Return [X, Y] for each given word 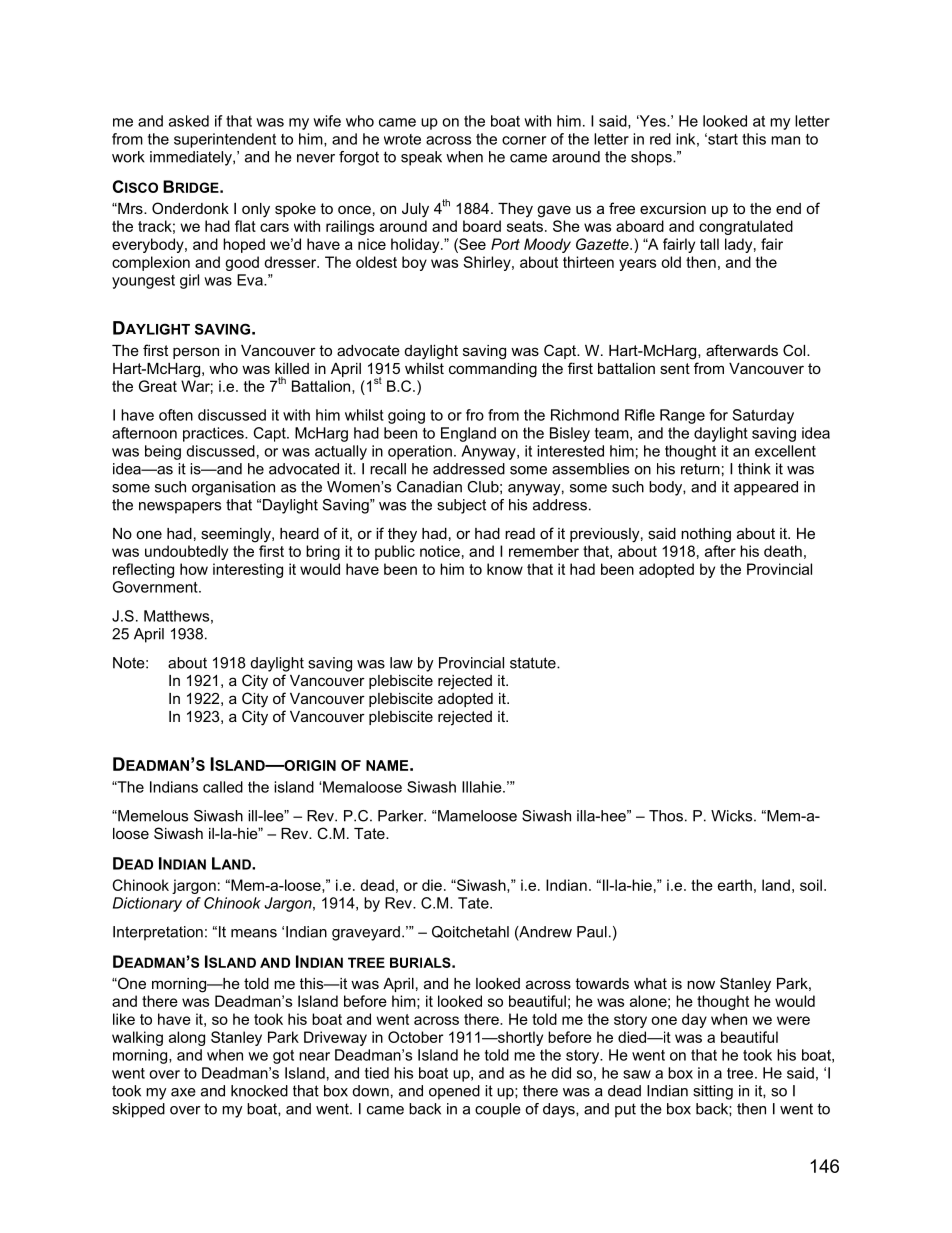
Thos [666, 816]
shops [652, 158]
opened [454, 1092]
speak [421, 158]
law [401, 663]
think [754, 469]
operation [420, 452]
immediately [192, 158]
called [223, 787]
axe [183, 1092]
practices [214, 434]
